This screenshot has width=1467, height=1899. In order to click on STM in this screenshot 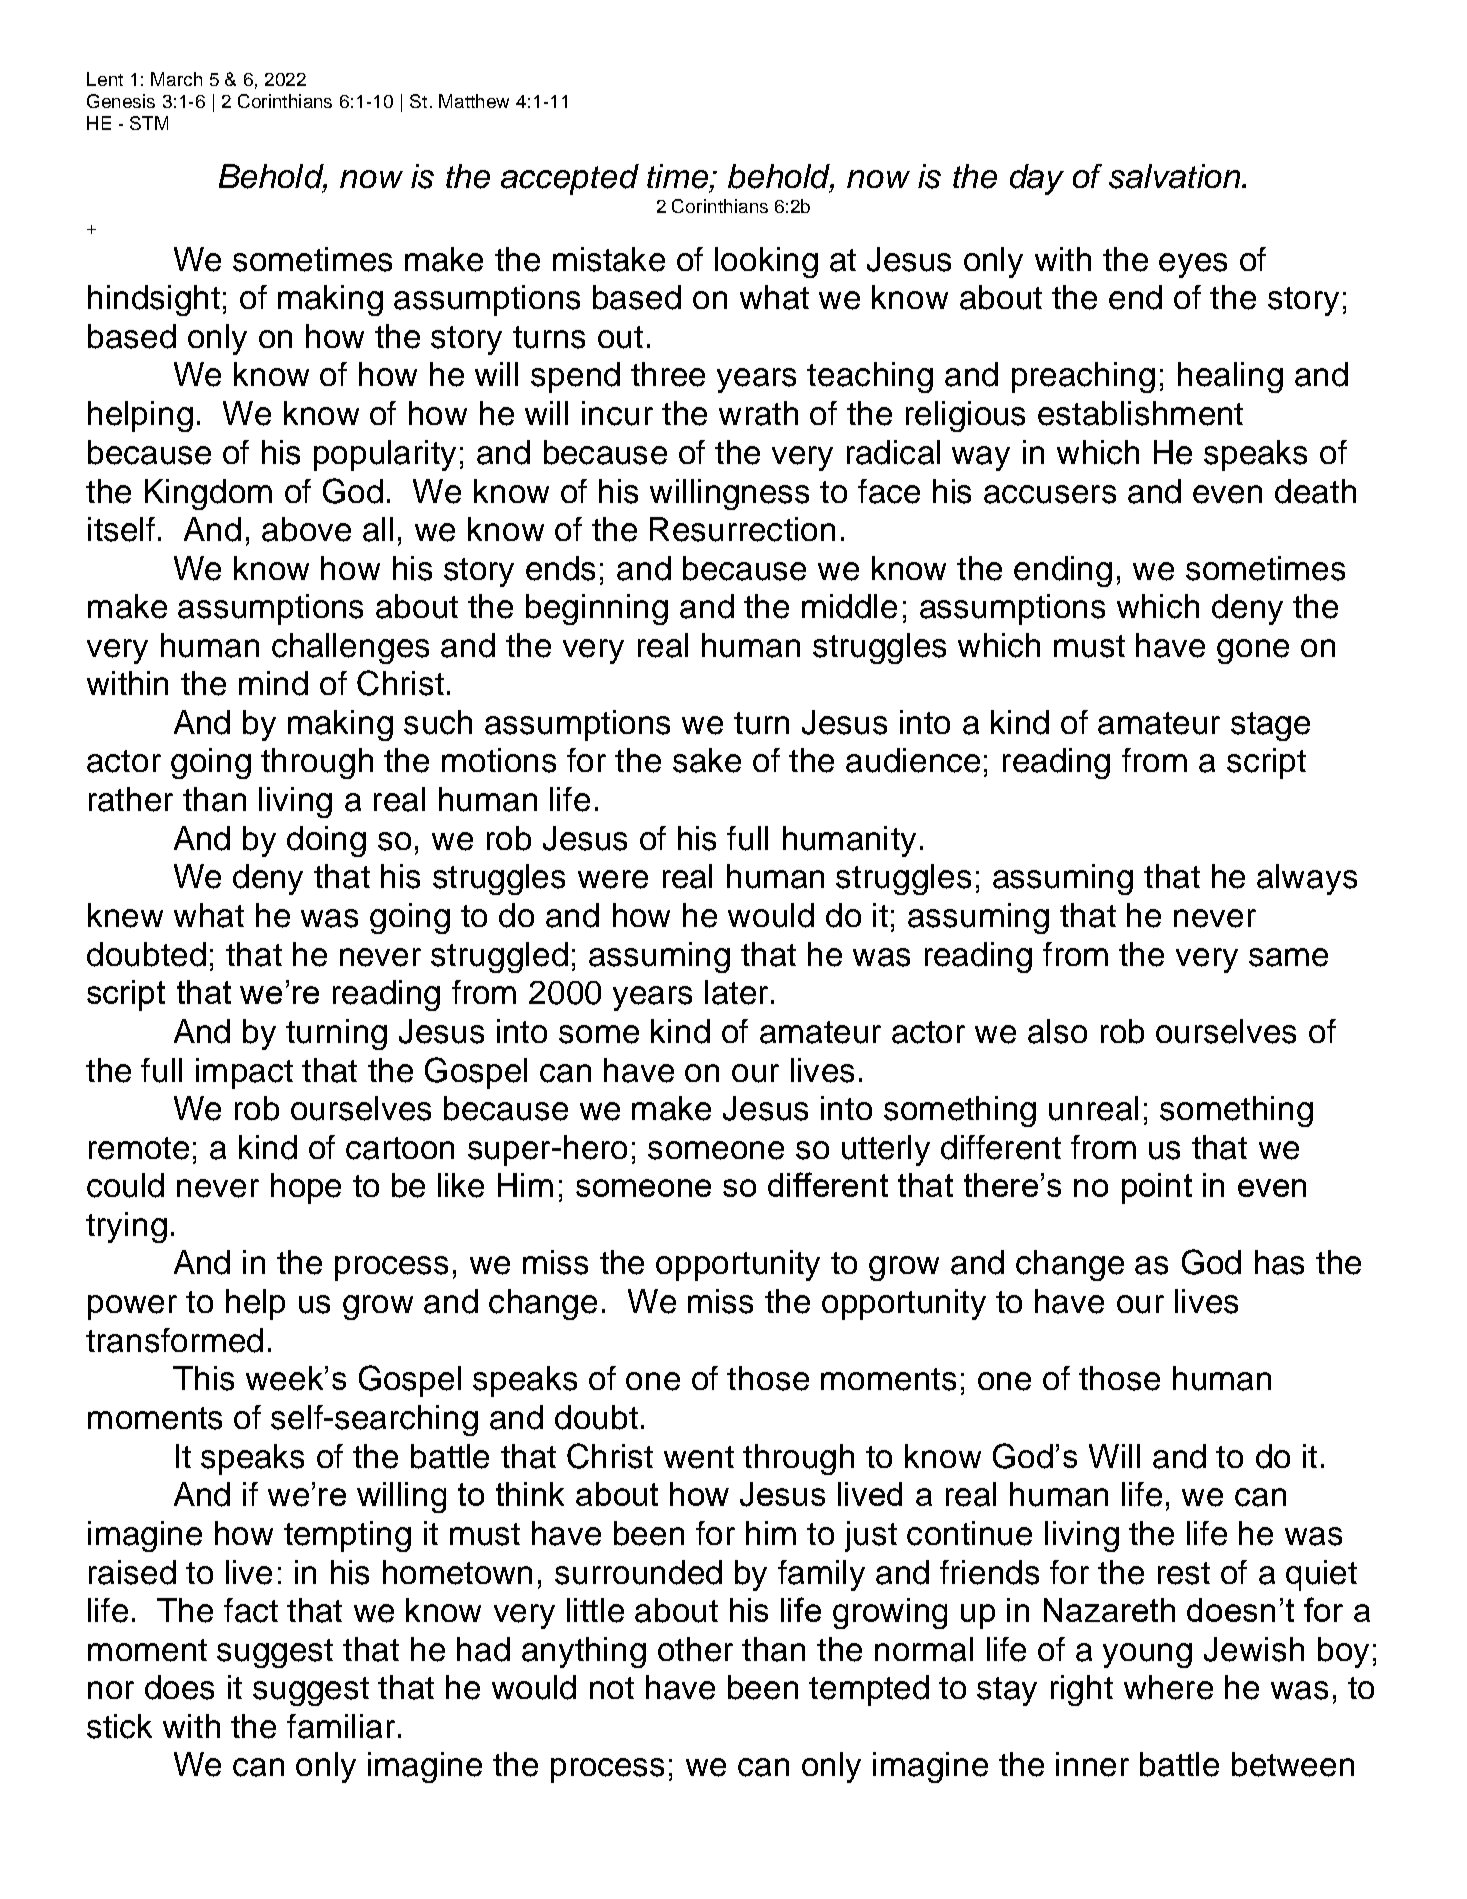, I will do `click(149, 123)`.
